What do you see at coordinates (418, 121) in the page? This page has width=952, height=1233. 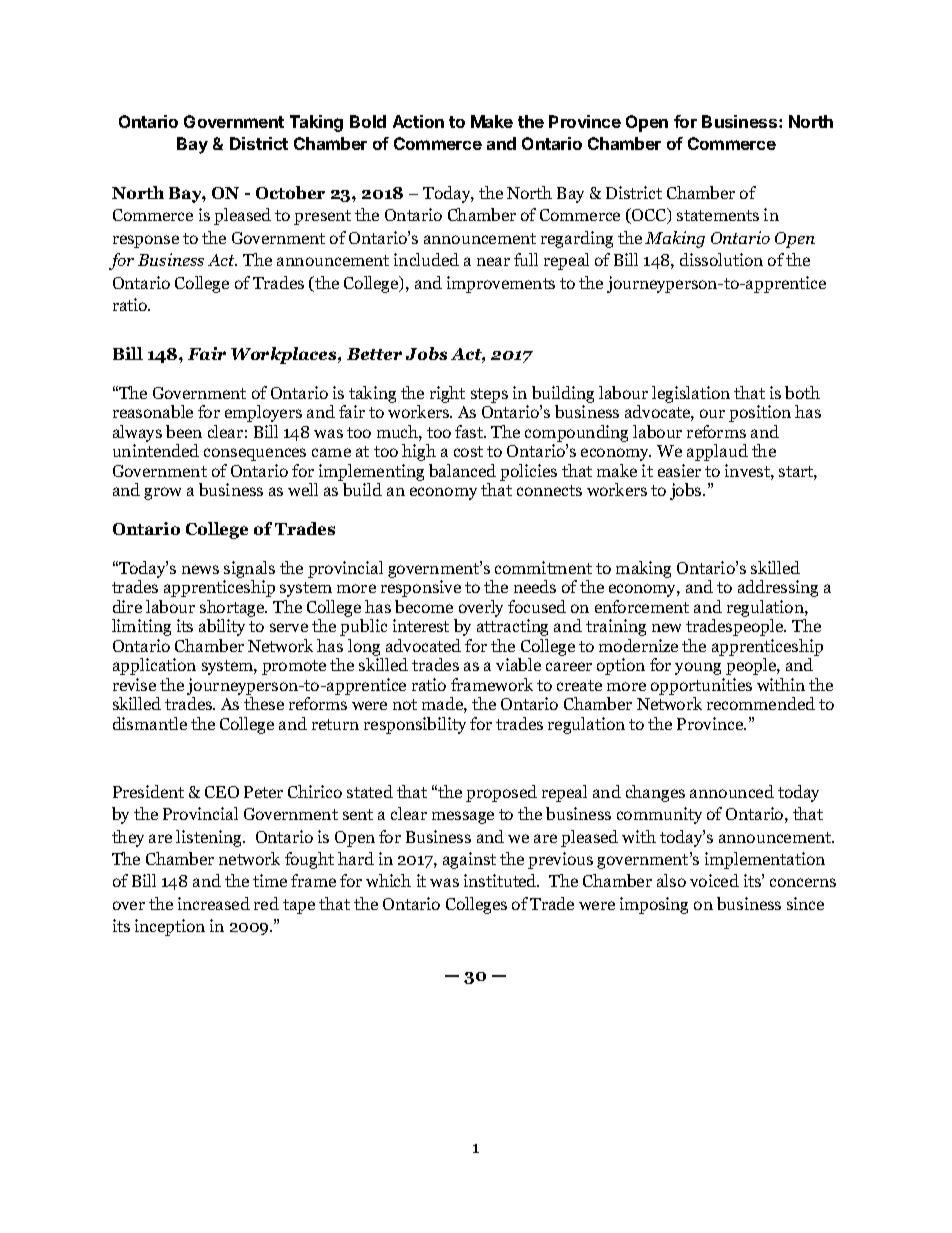 I see `Action` at bounding box center [418, 121].
